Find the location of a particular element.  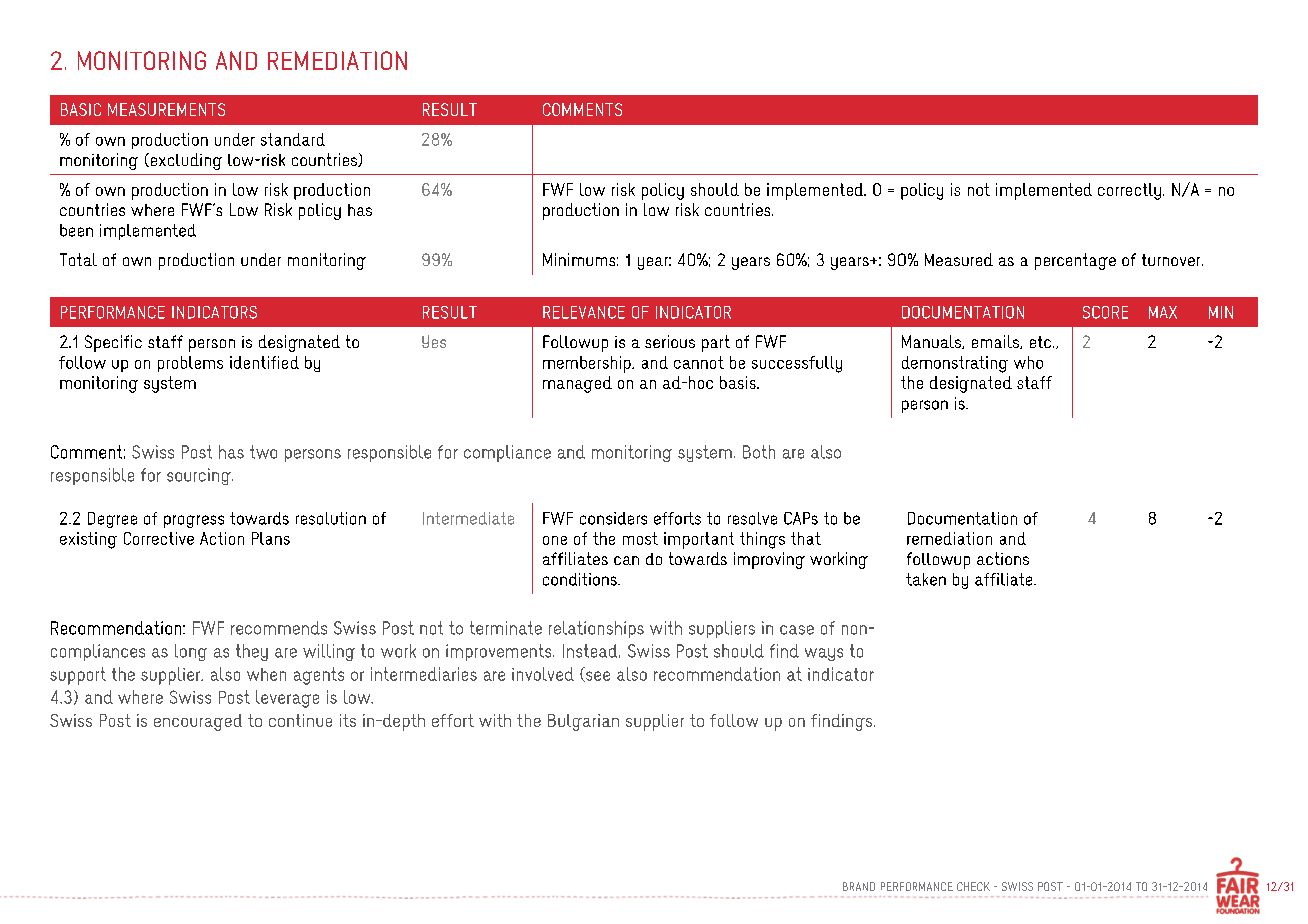

BRAND is located at coordinates (859, 886).
